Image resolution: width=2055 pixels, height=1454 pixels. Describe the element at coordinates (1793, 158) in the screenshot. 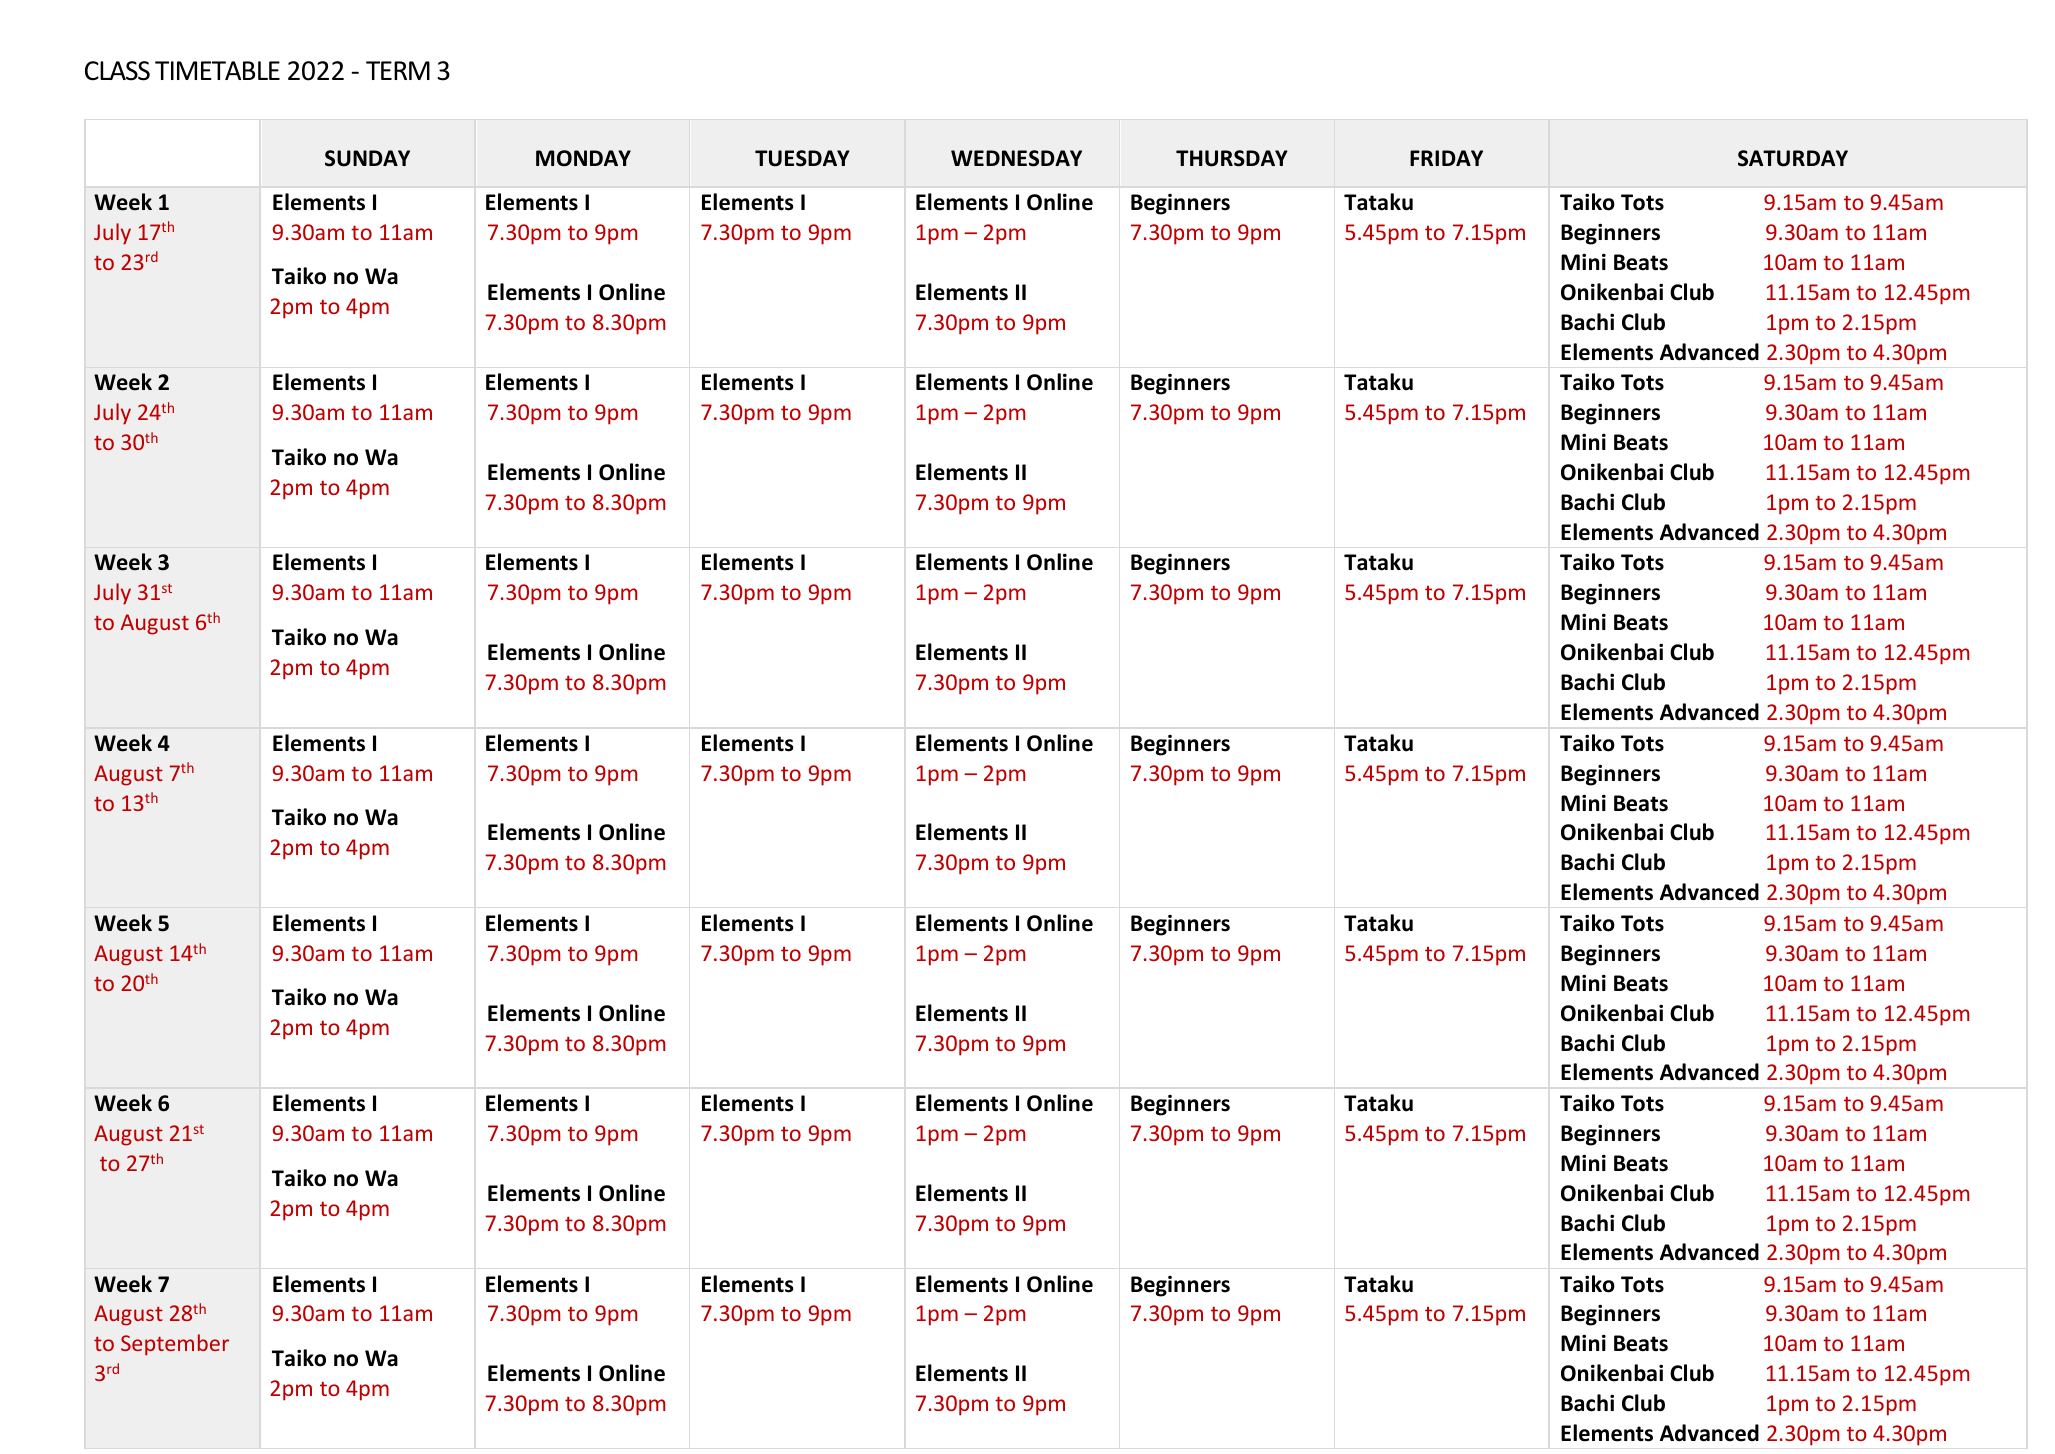

I see `SATURDAY` at that location.
